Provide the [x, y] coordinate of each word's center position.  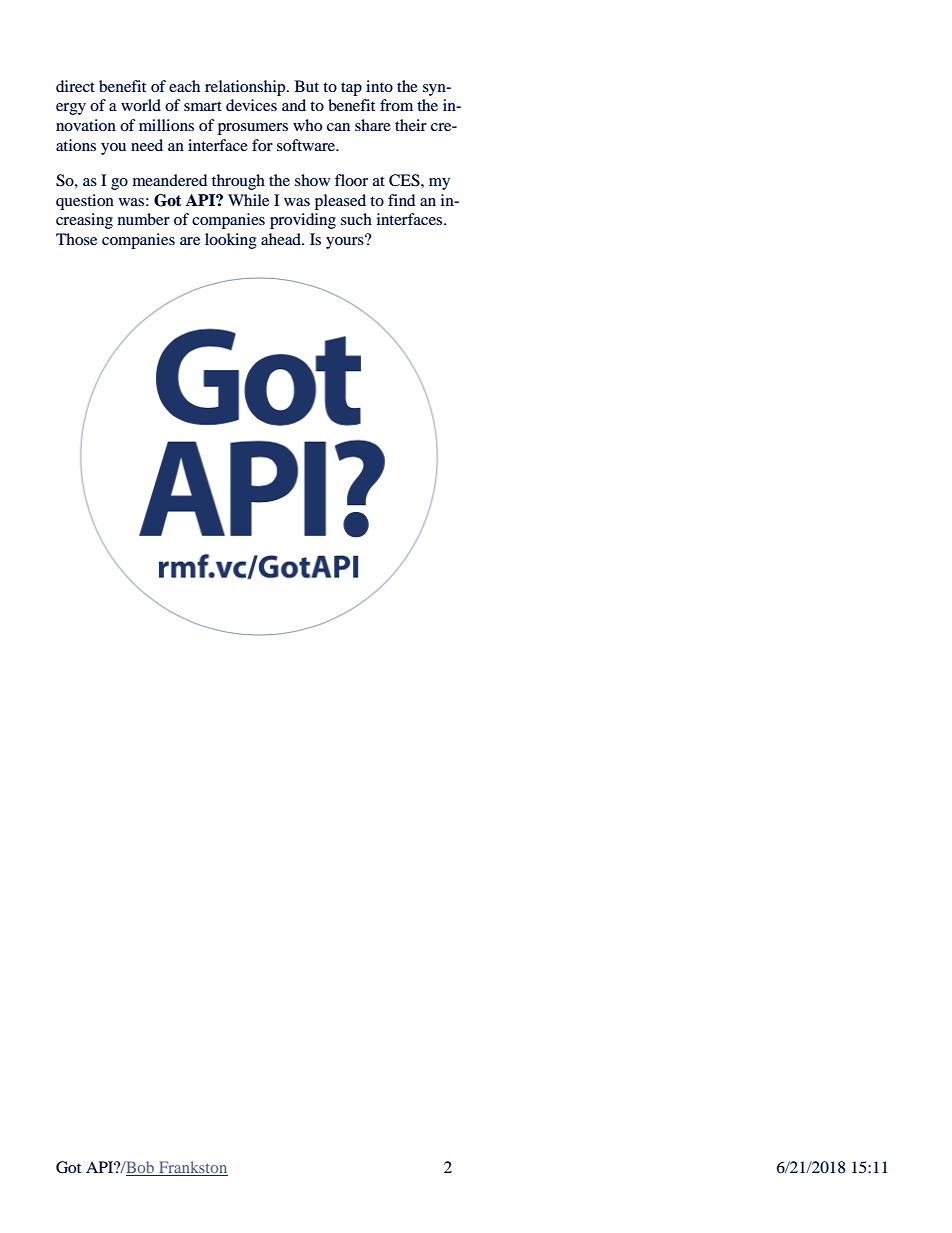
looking [231, 241]
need [147, 145]
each [184, 86]
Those [76, 239]
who [307, 125]
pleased [340, 202]
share [373, 125]
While [248, 200]
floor [351, 180]
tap [351, 89]
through [238, 182]
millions [166, 125]
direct [75, 86]
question [85, 202]
